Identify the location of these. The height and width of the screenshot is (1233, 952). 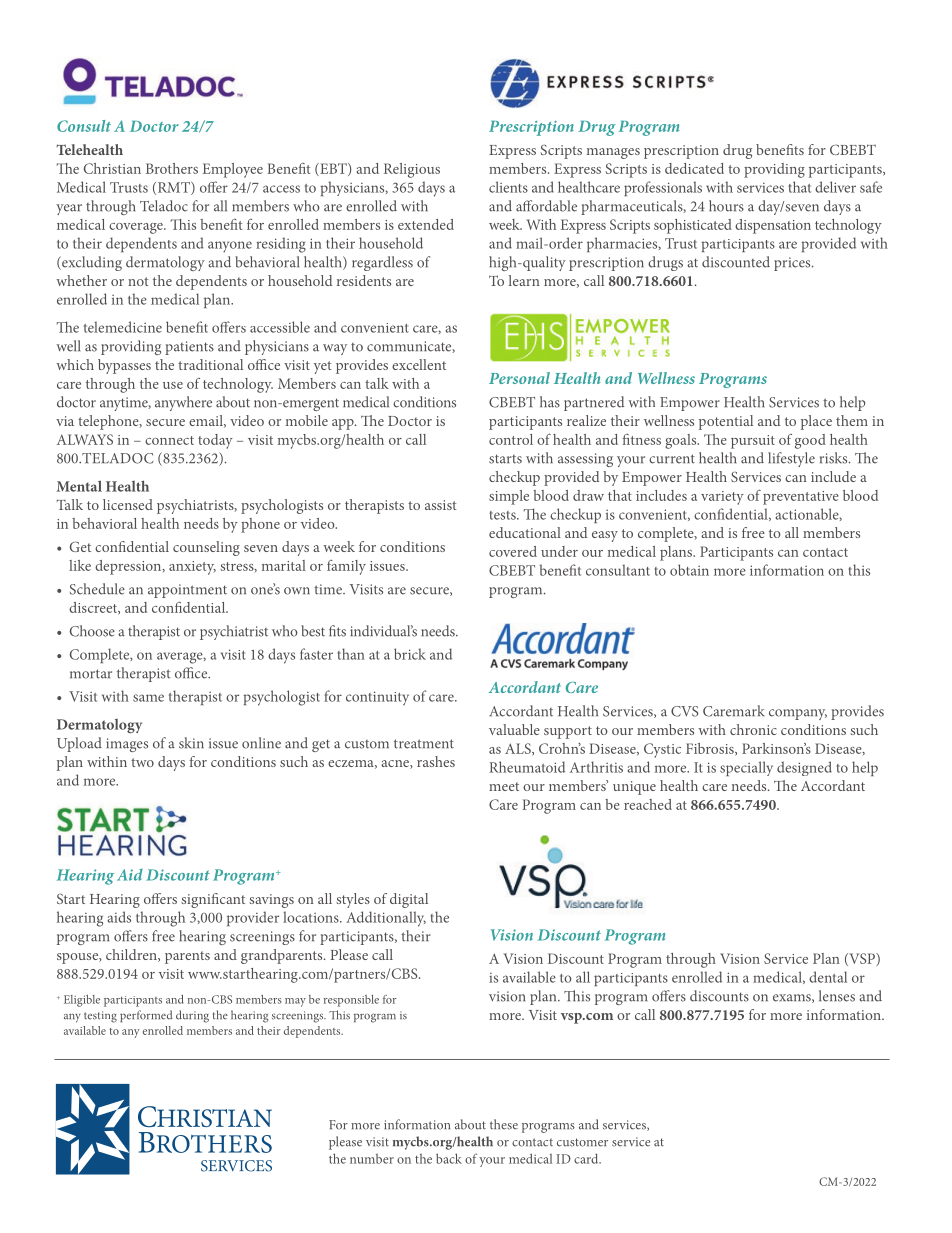
(504, 1124).
